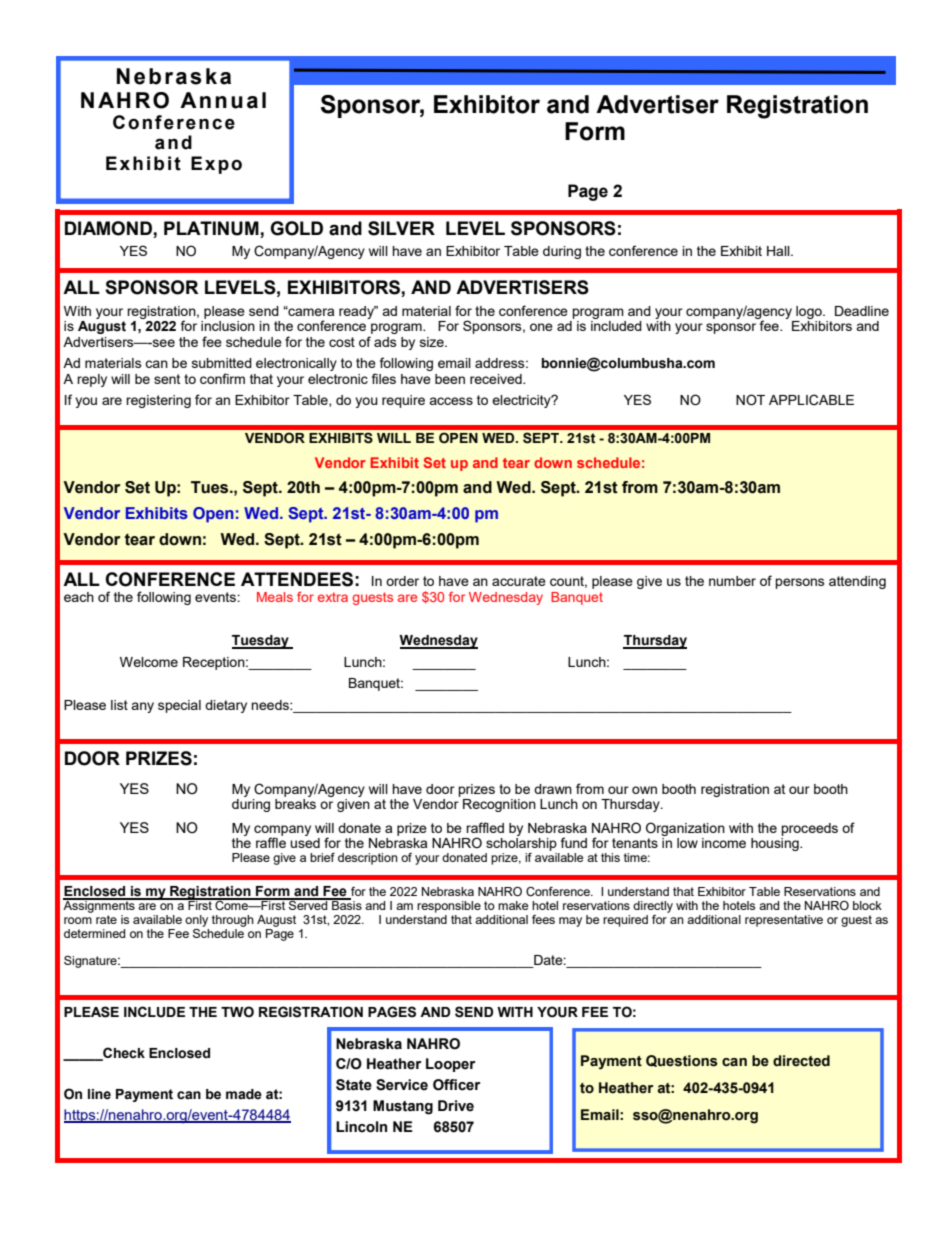 Image resolution: width=952 pixels, height=1233 pixels. What do you see at coordinates (776, 844) in the screenshot?
I see `housing` at bounding box center [776, 844].
